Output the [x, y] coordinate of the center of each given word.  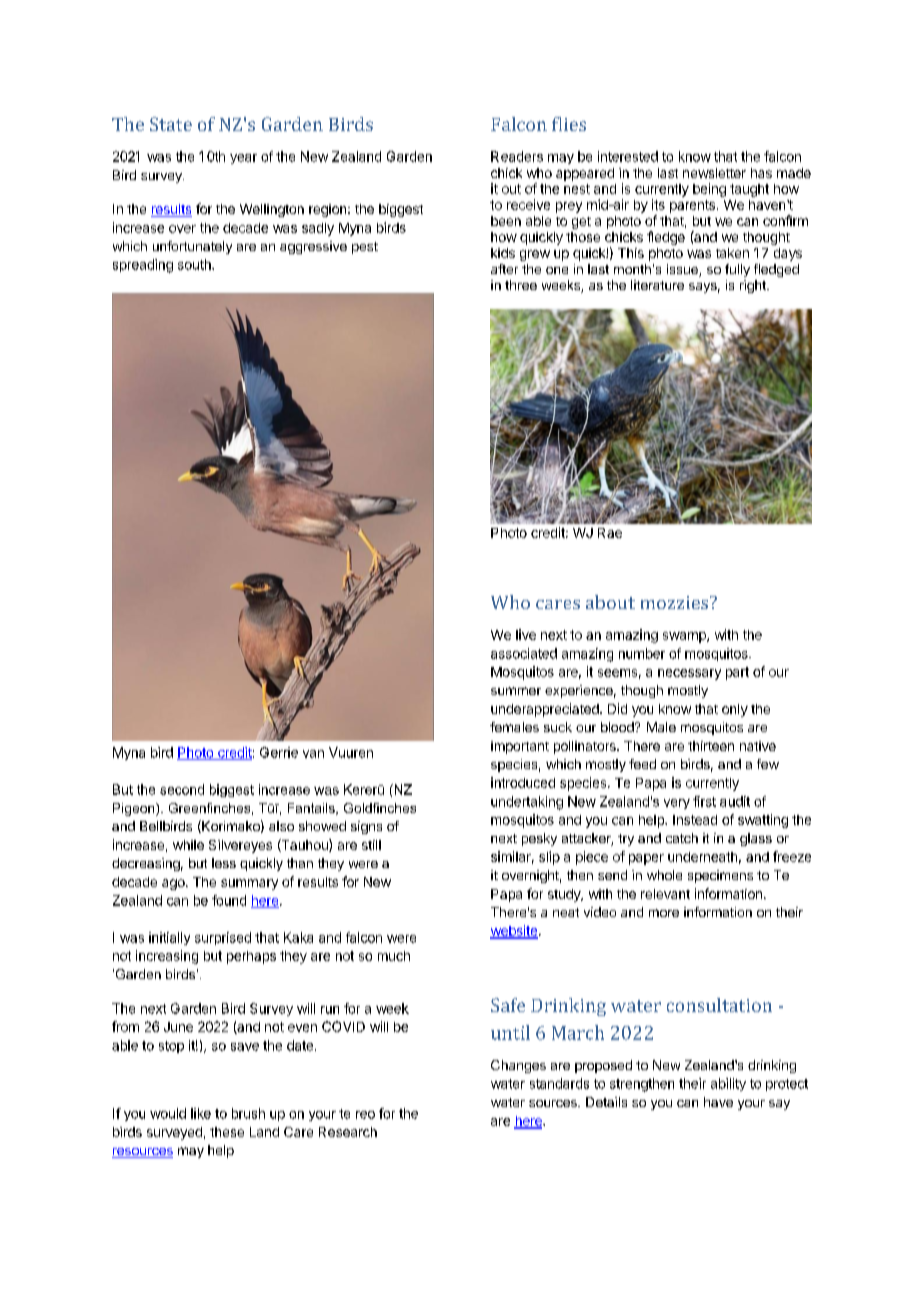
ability [728, 1084]
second [182, 789]
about [610, 602]
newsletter [714, 173]
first [704, 801]
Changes [518, 1066]
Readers [517, 156]
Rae [610, 533]
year [243, 159]
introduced [523, 782]
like [201, 1113]
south [195, 264]
